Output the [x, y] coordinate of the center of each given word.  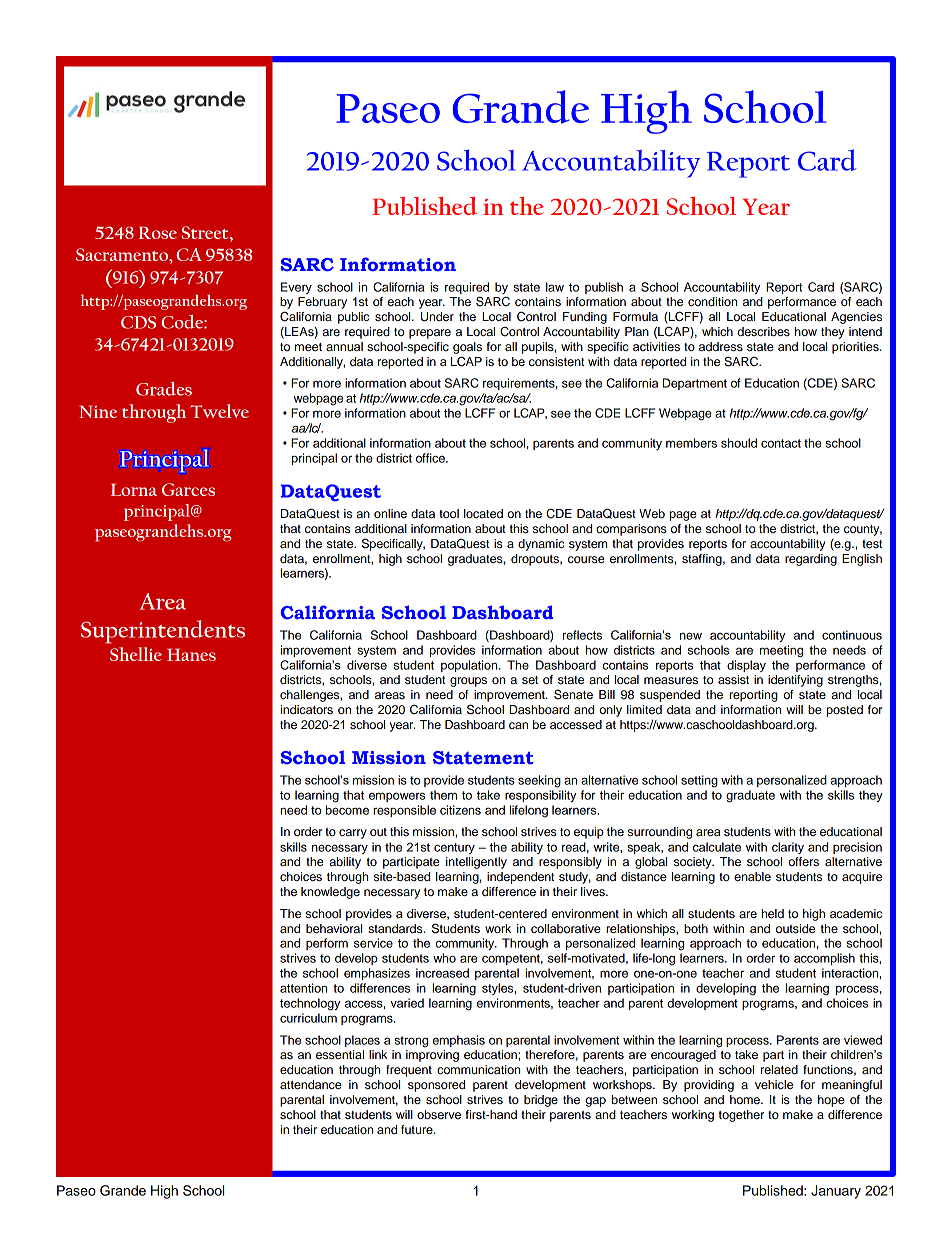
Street [206, 232]
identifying [795, 681]
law [555, 287]
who [444, 958]
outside [795, 928]
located [483, 513]
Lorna [134, 489]
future [418, 1129]
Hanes [191, 654]
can [518, 725]
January [836, 1192]
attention [303, 988]
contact [781, 443]
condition [712, 301]
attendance [311, 1084]
